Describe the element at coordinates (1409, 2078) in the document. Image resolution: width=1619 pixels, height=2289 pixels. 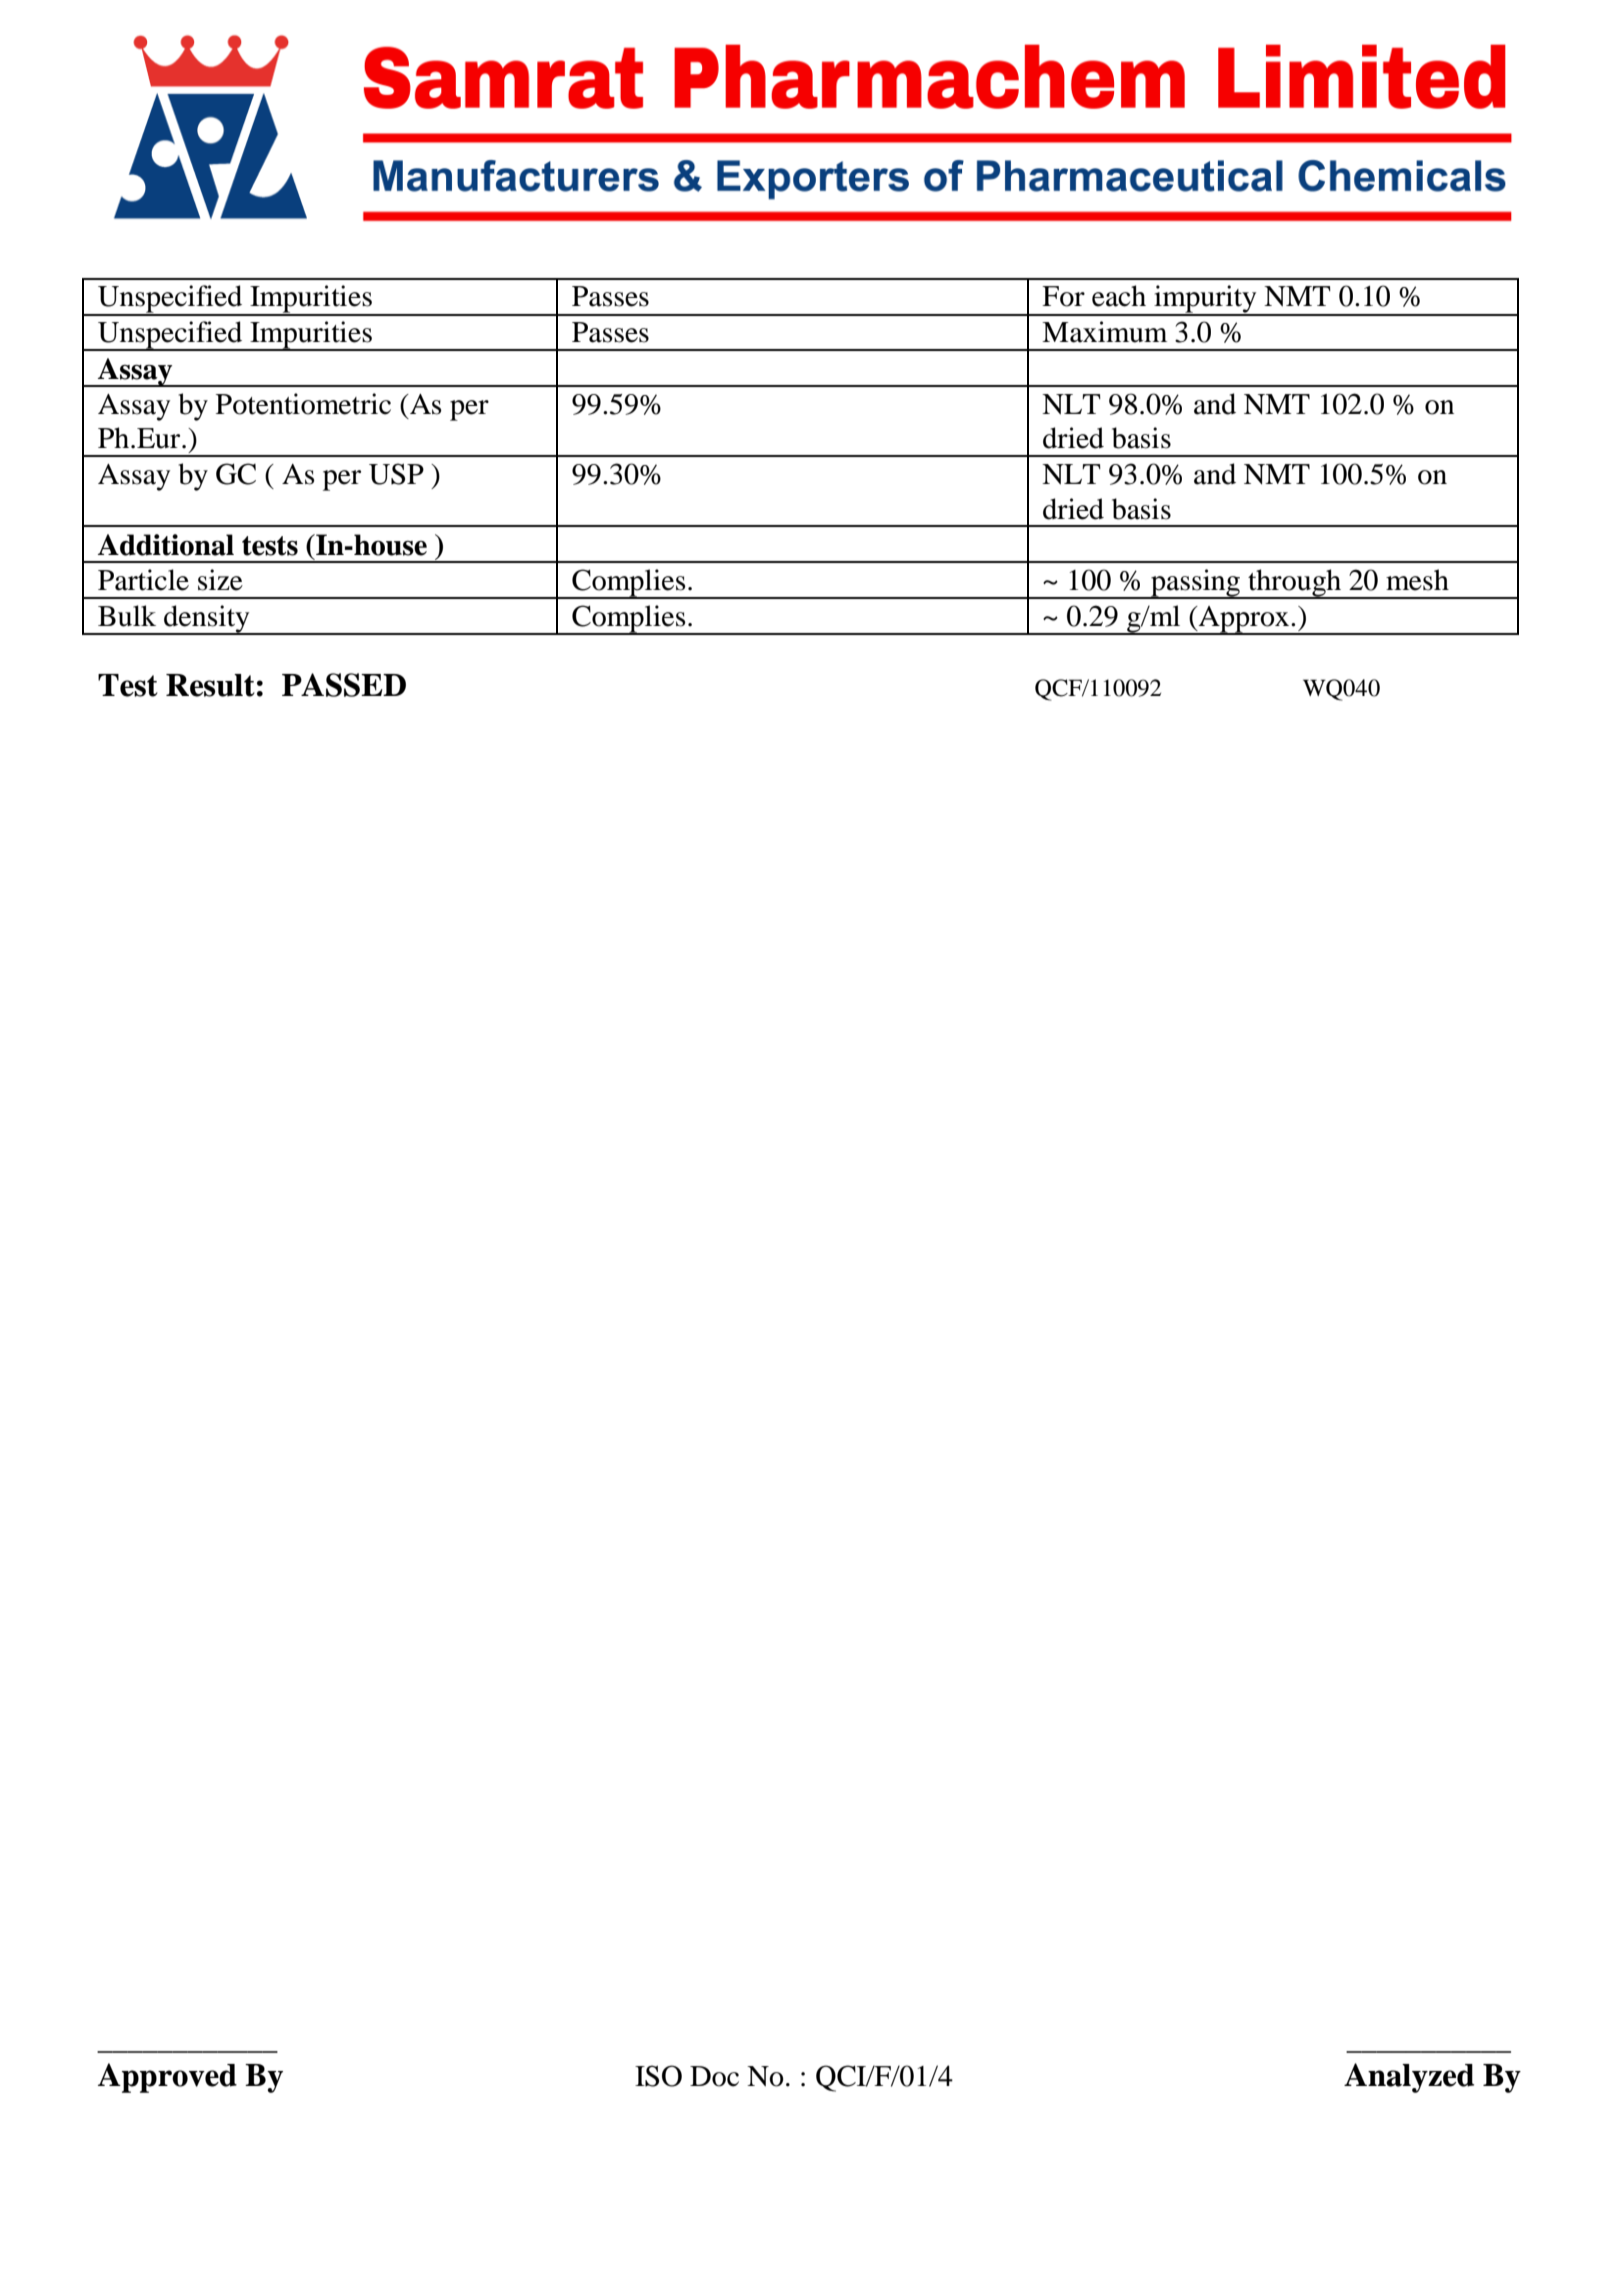
I see `Analyzed` at that location.
